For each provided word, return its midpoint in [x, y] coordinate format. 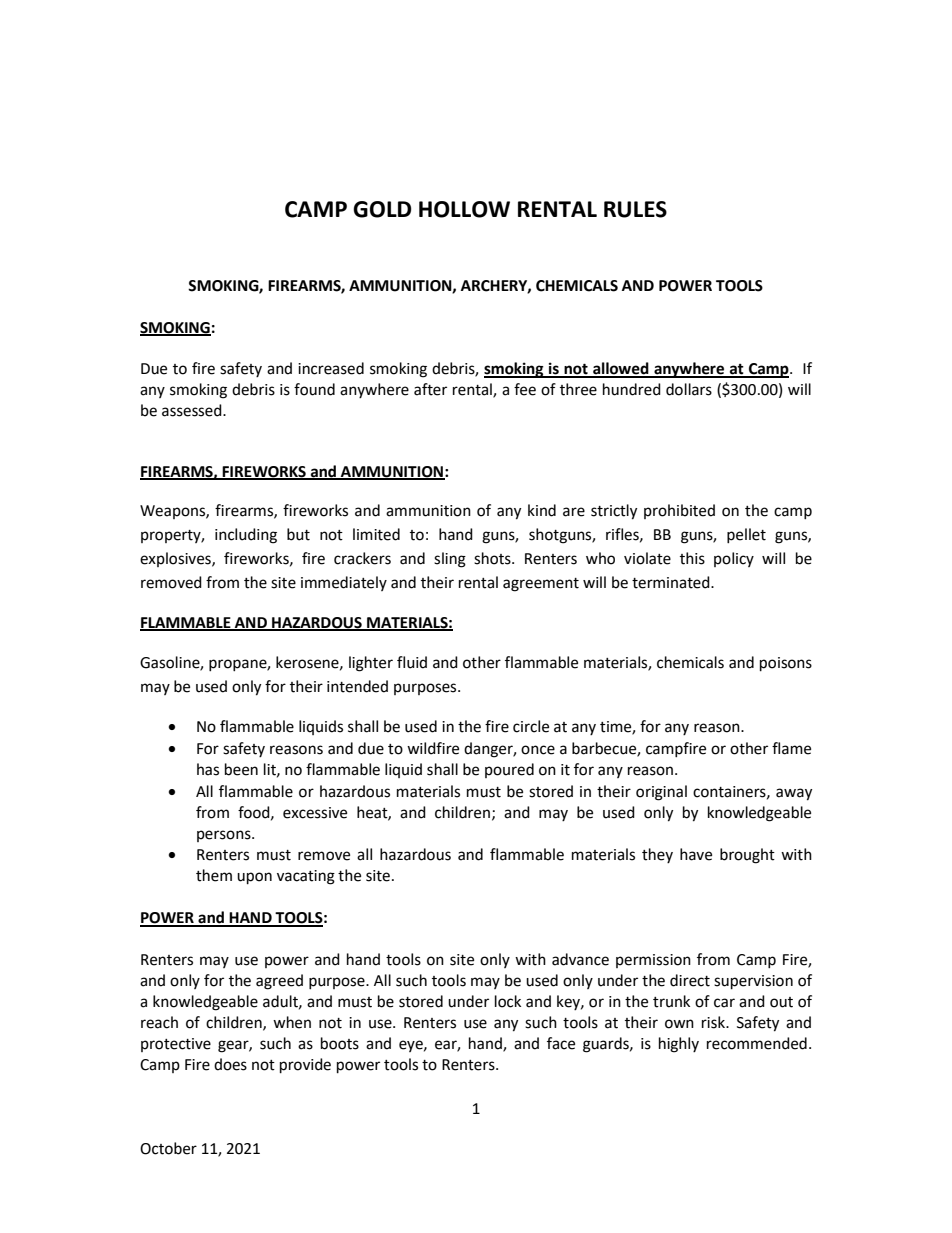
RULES [635, 209]
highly [679, 1045]
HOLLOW [464, 209]
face [561, 1043]
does [230, 1064]
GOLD [382, 209]
